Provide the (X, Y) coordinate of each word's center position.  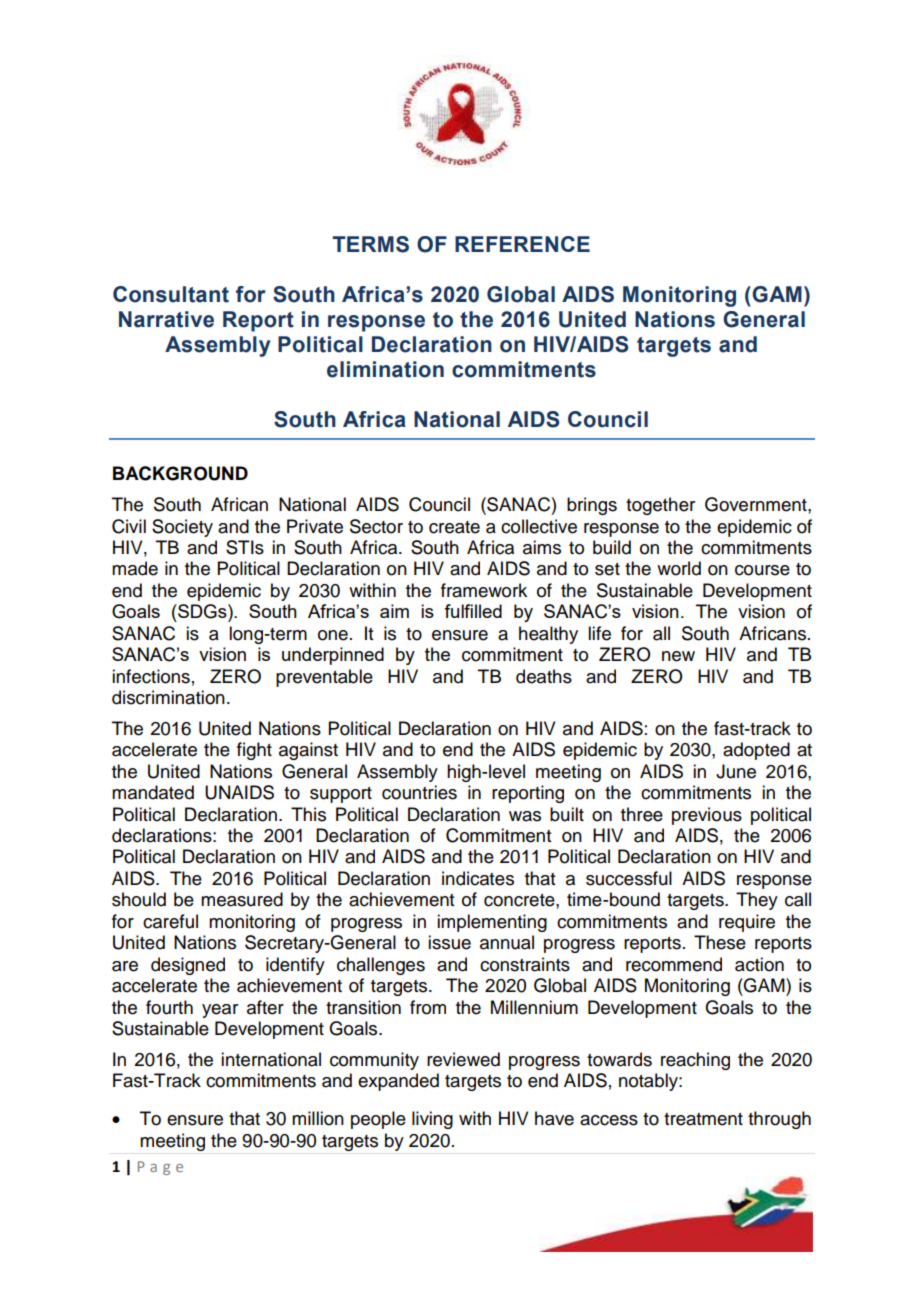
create (454, 527)
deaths (544, 676)
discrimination (168, 697)
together (660, 506)
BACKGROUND (180, 473)
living (432, 1120)
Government (757, 504)
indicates (478, 878)
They (757, 901)
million (318, 1118)
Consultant (171, 294)
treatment (703, 1119)
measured (242, 899)
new (678, 656)
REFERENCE (522, 244)
